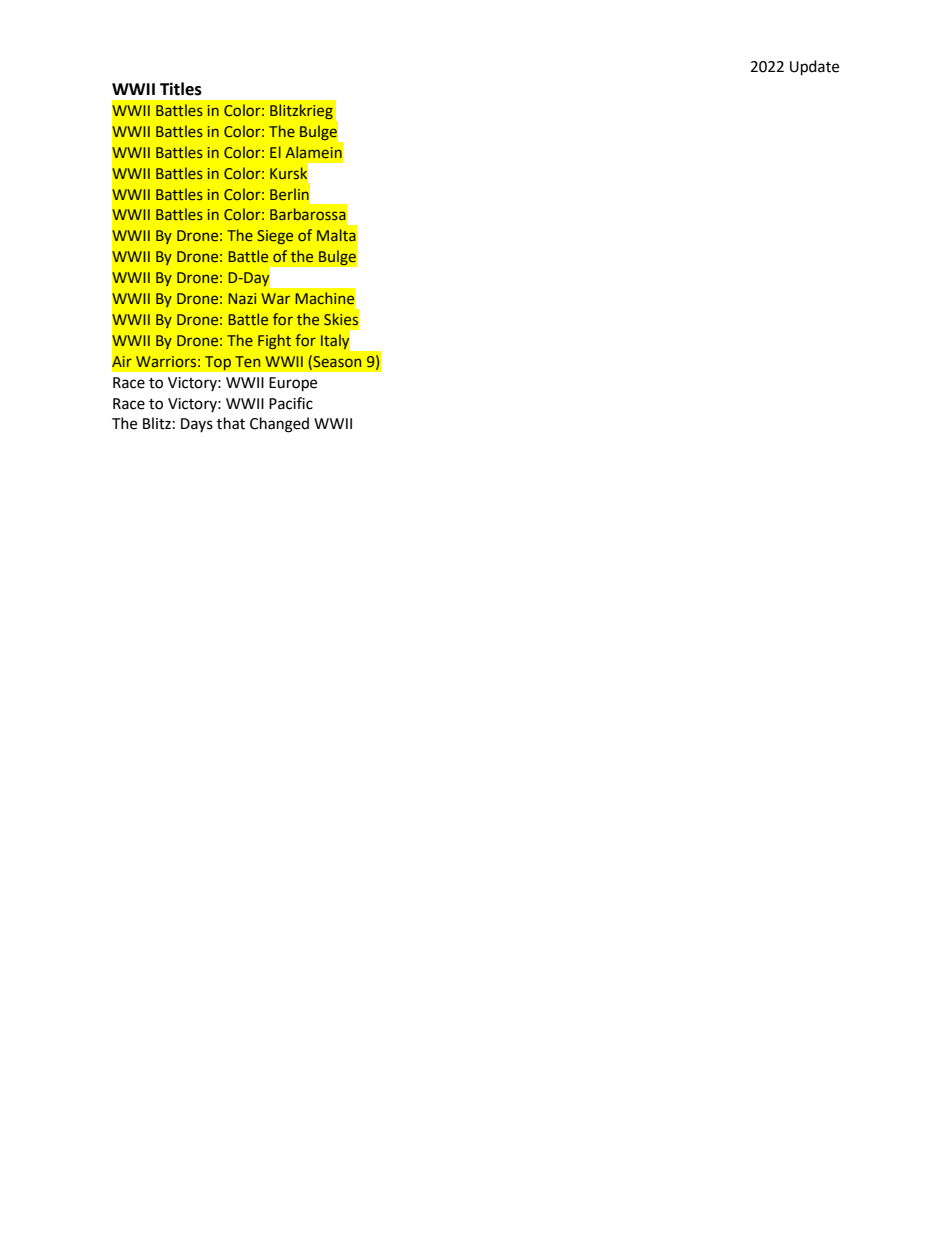 The height and width of the page is (1233, 952). Describe the element at coordinates (231, 423) in the page. I see `that` at that location.
